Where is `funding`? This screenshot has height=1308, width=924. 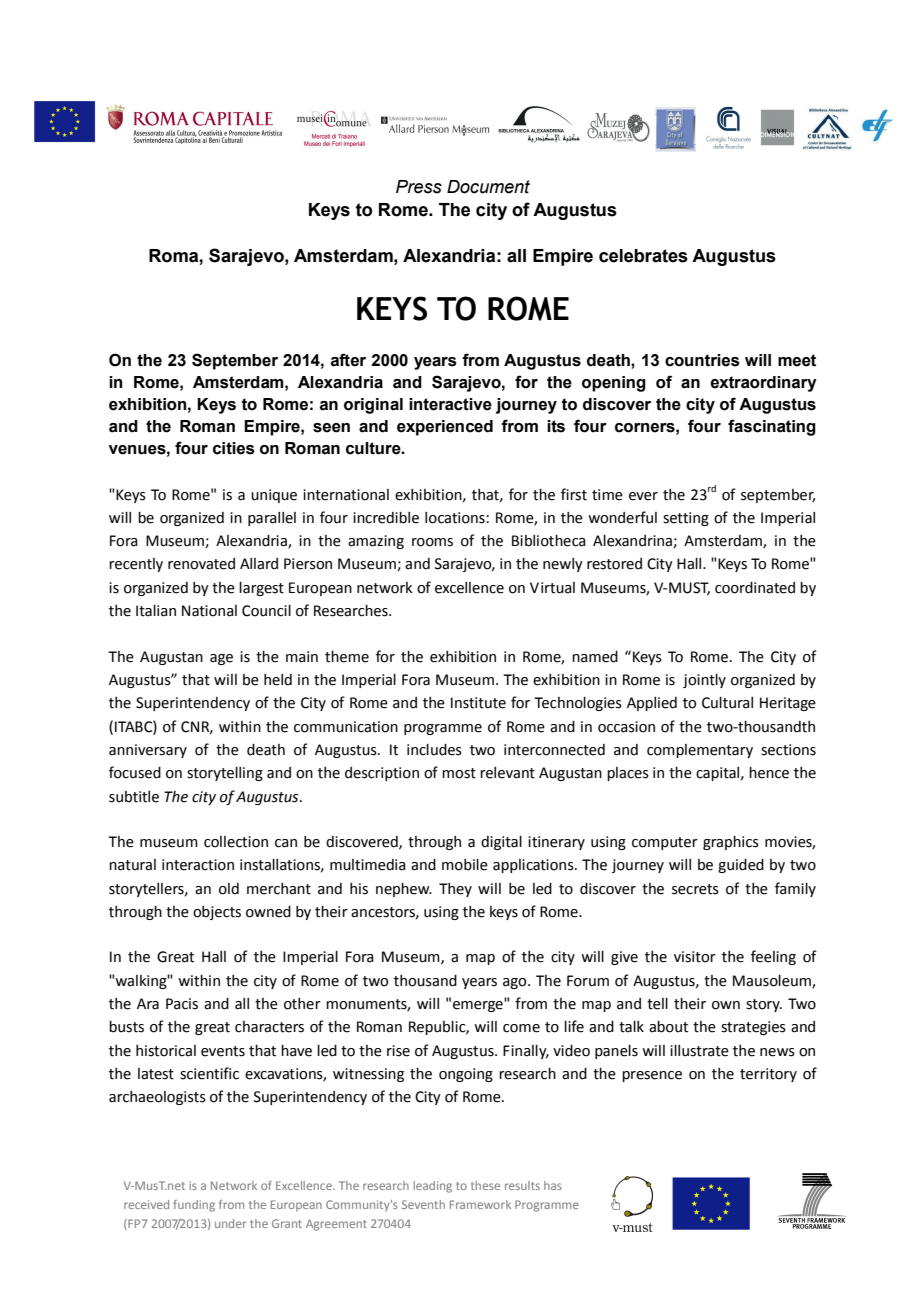
funding is located at coordinates (194, 1206).
